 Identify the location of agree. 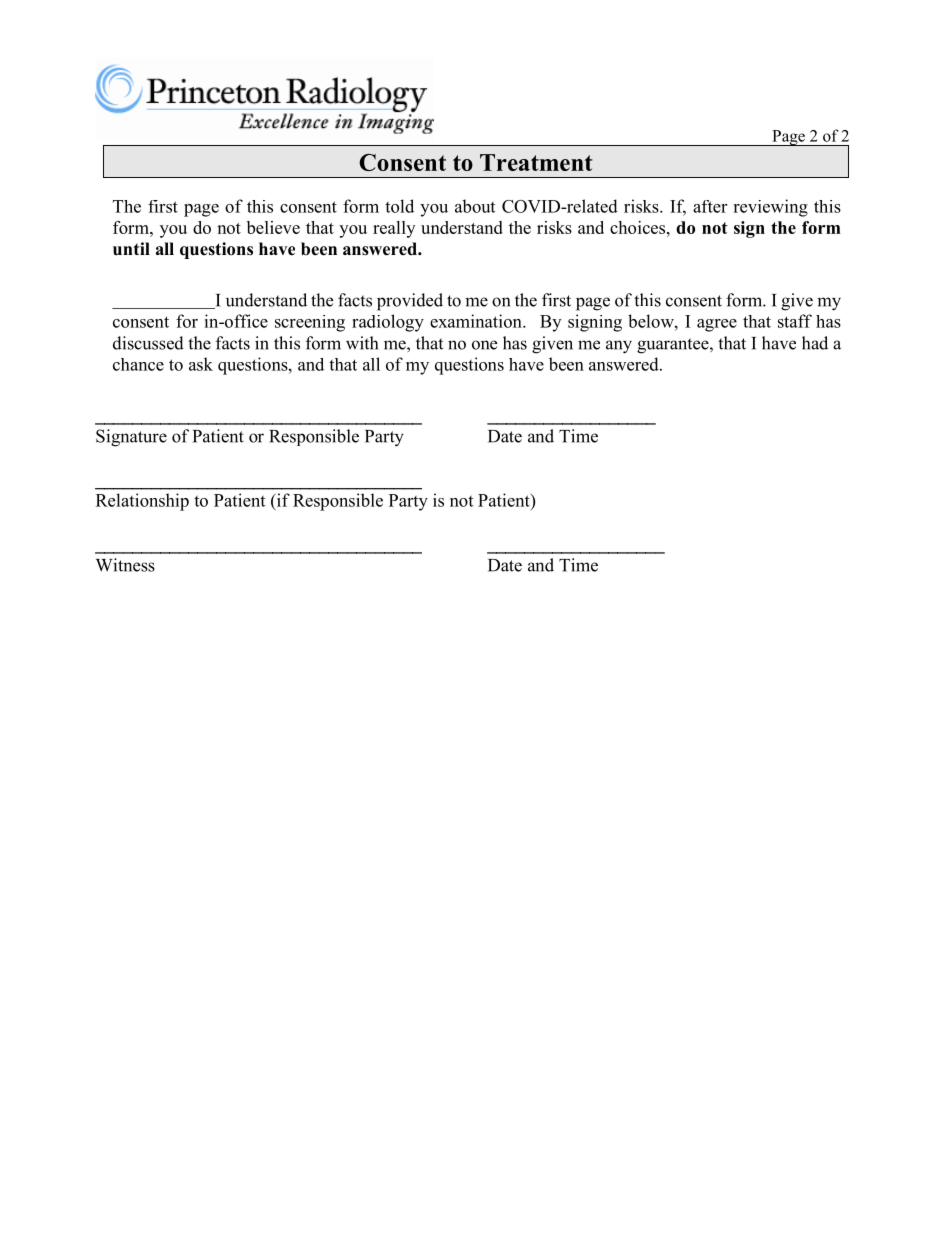
(717, 325).
